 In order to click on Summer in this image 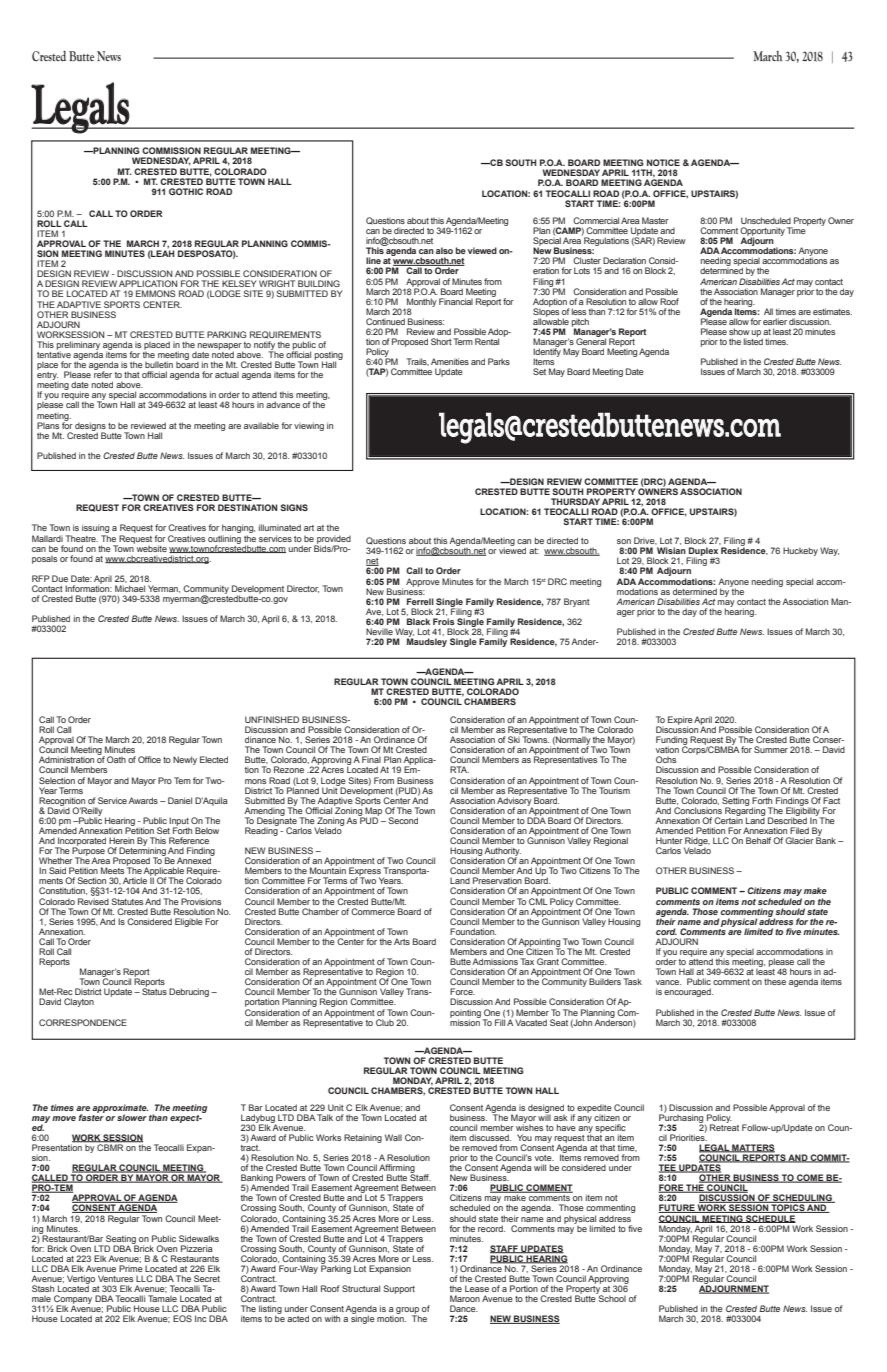, I will do `click(771, 749)`.
